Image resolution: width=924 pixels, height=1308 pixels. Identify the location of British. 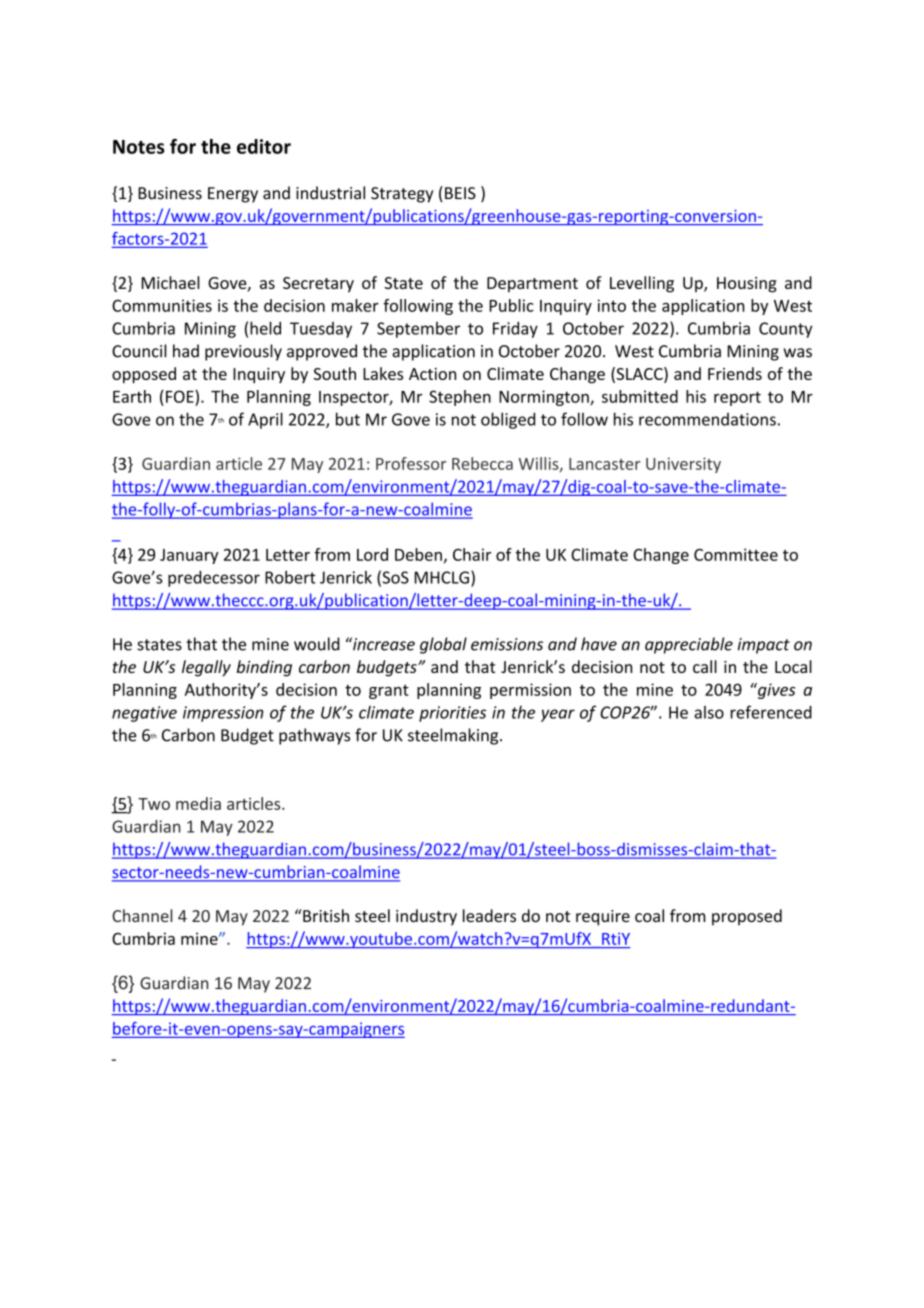
(325, 915).
